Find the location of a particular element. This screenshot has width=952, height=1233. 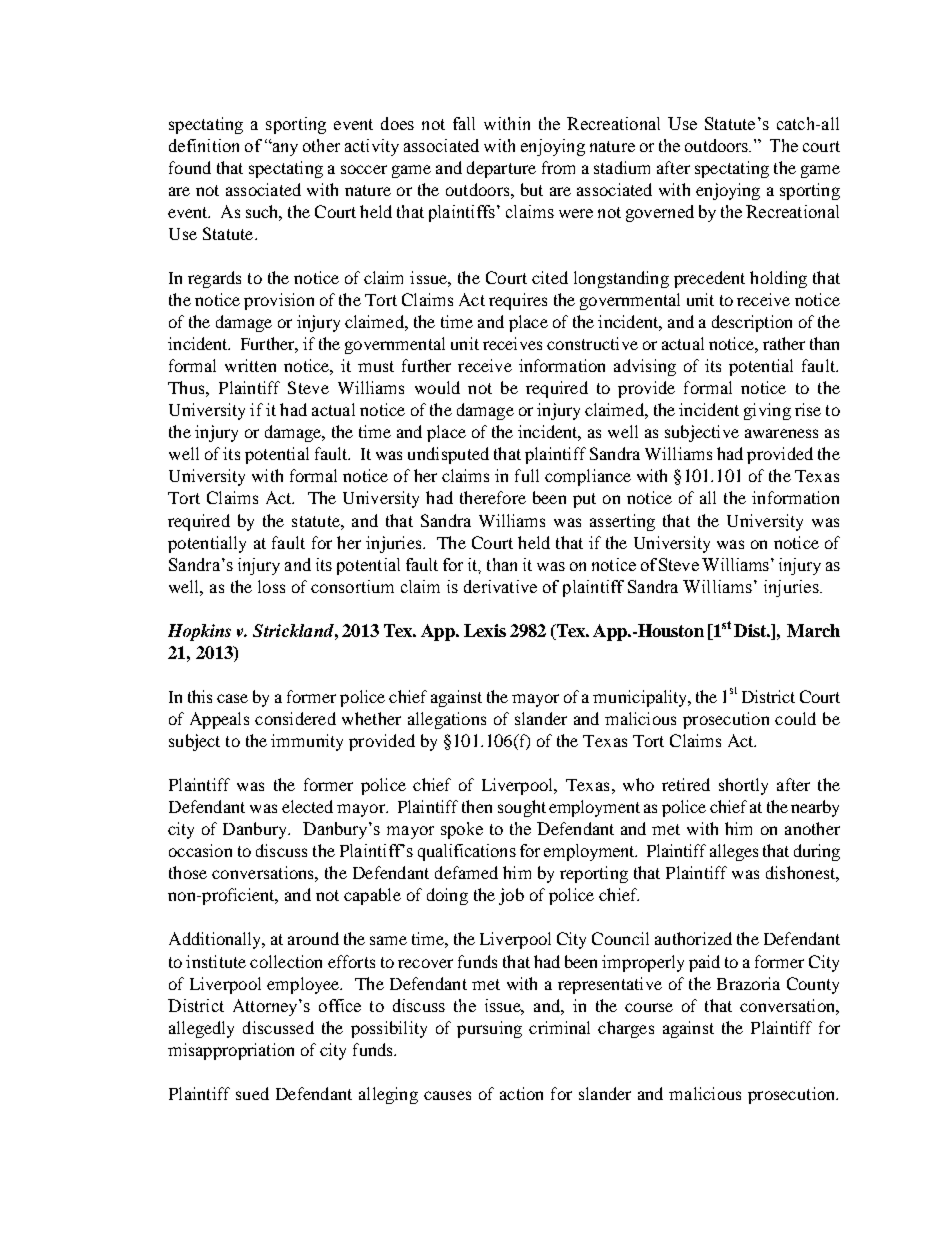

job is located at coordinates (511, 896).
